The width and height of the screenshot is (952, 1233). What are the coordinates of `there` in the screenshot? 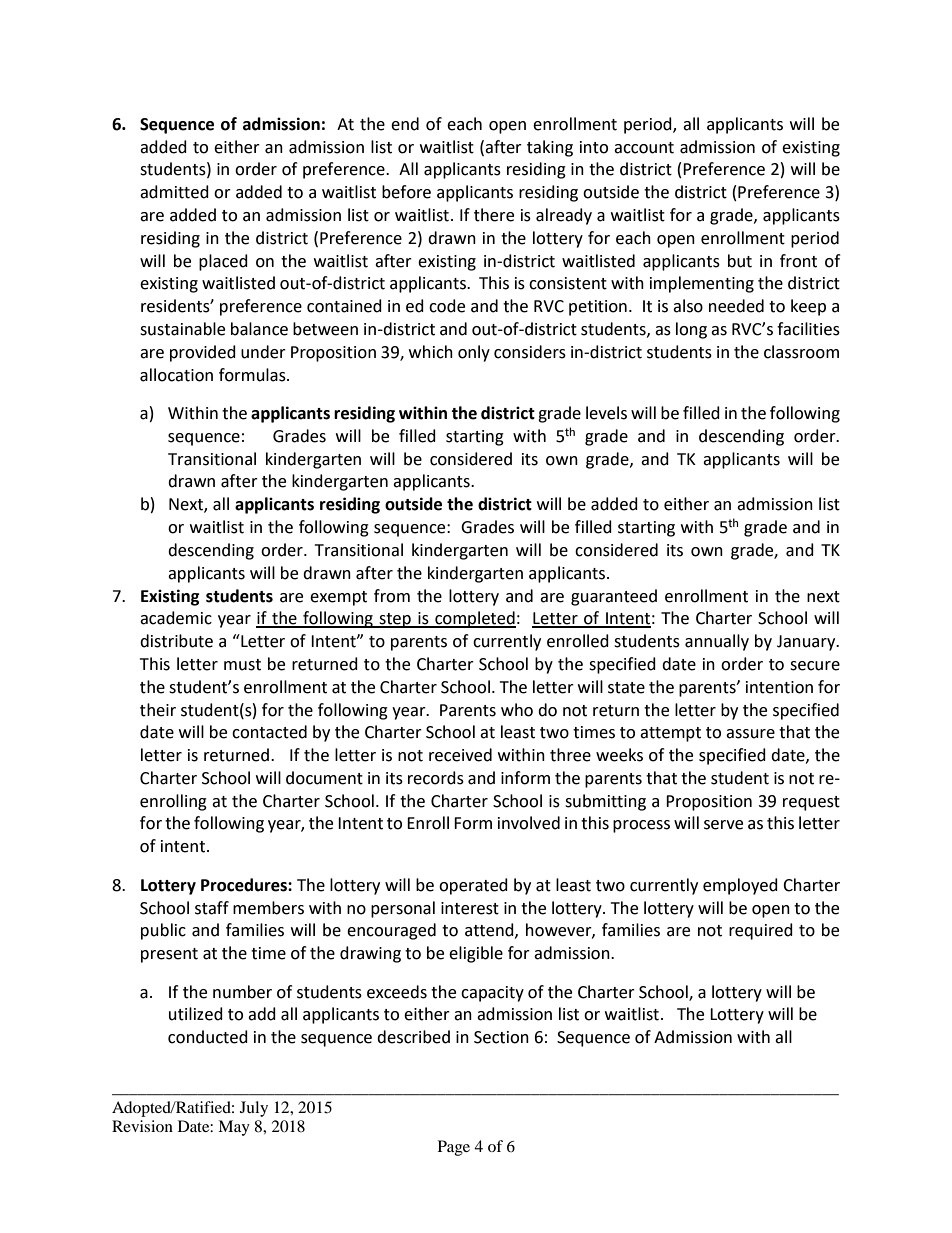 It's located at (494, 215).
